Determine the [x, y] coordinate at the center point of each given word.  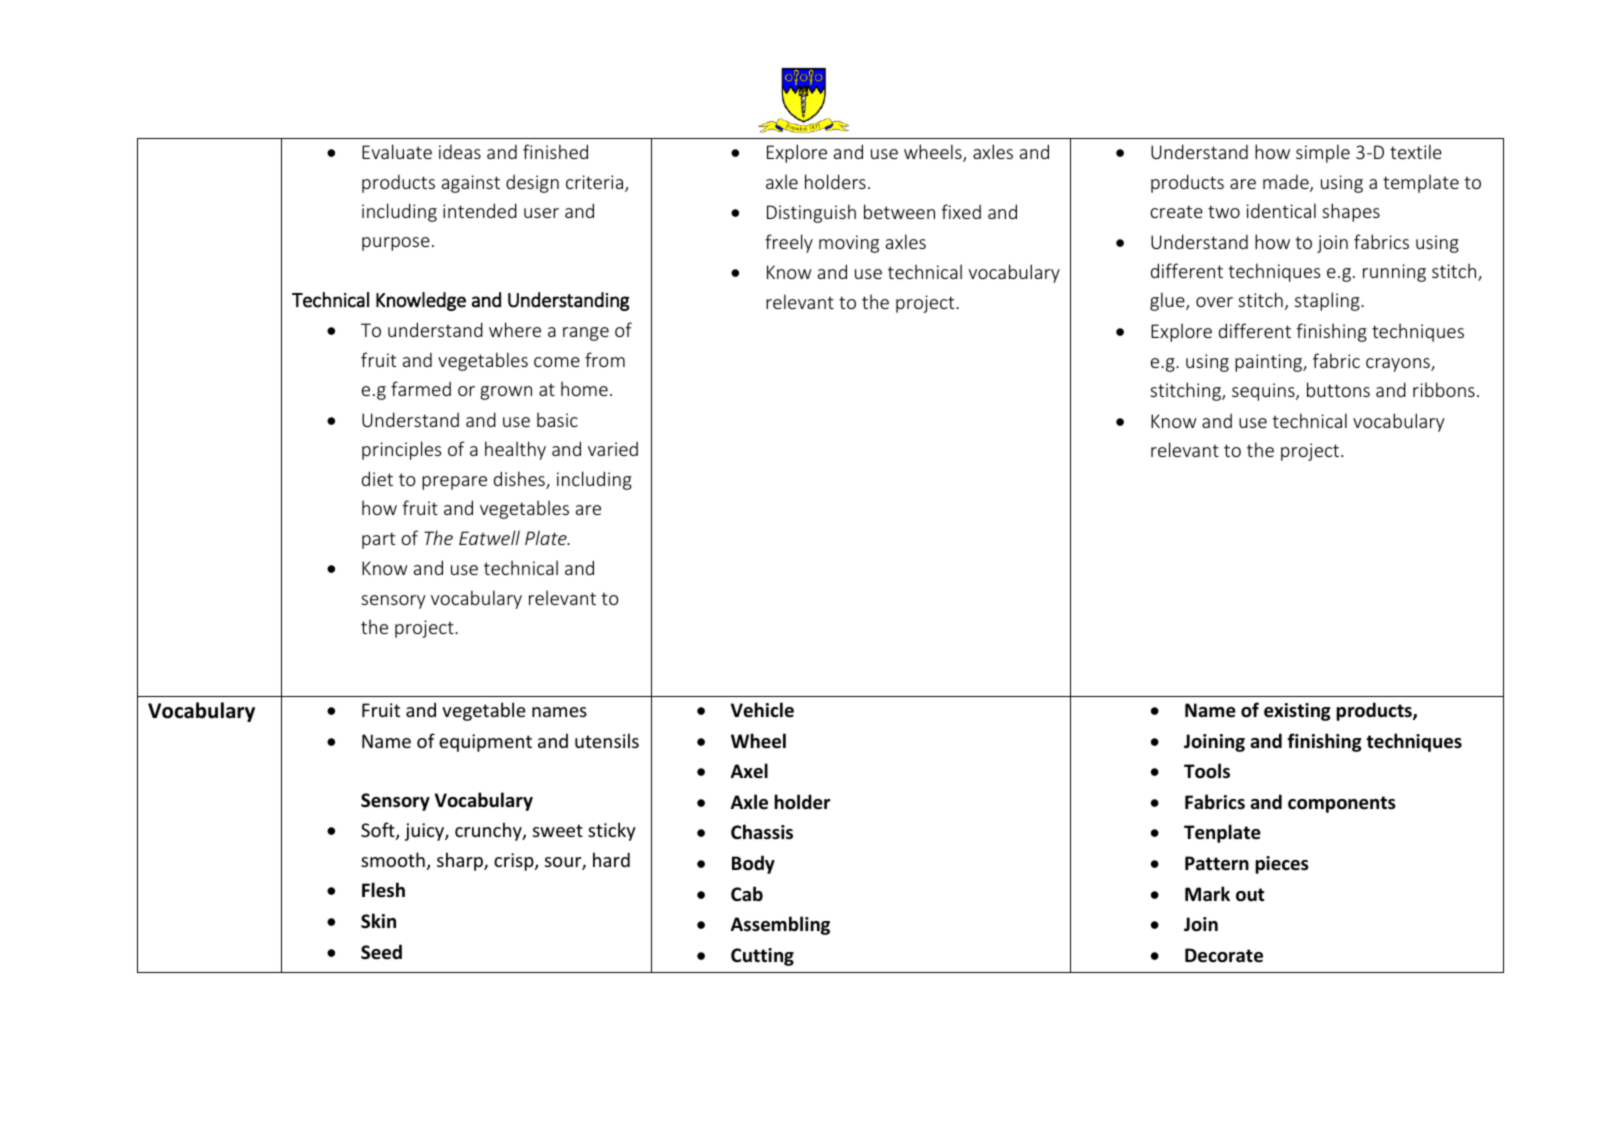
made [1287, 183]
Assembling [780, 925]
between [899, 211]
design [532, 184]
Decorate [1224, 955]
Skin [378, 921]
